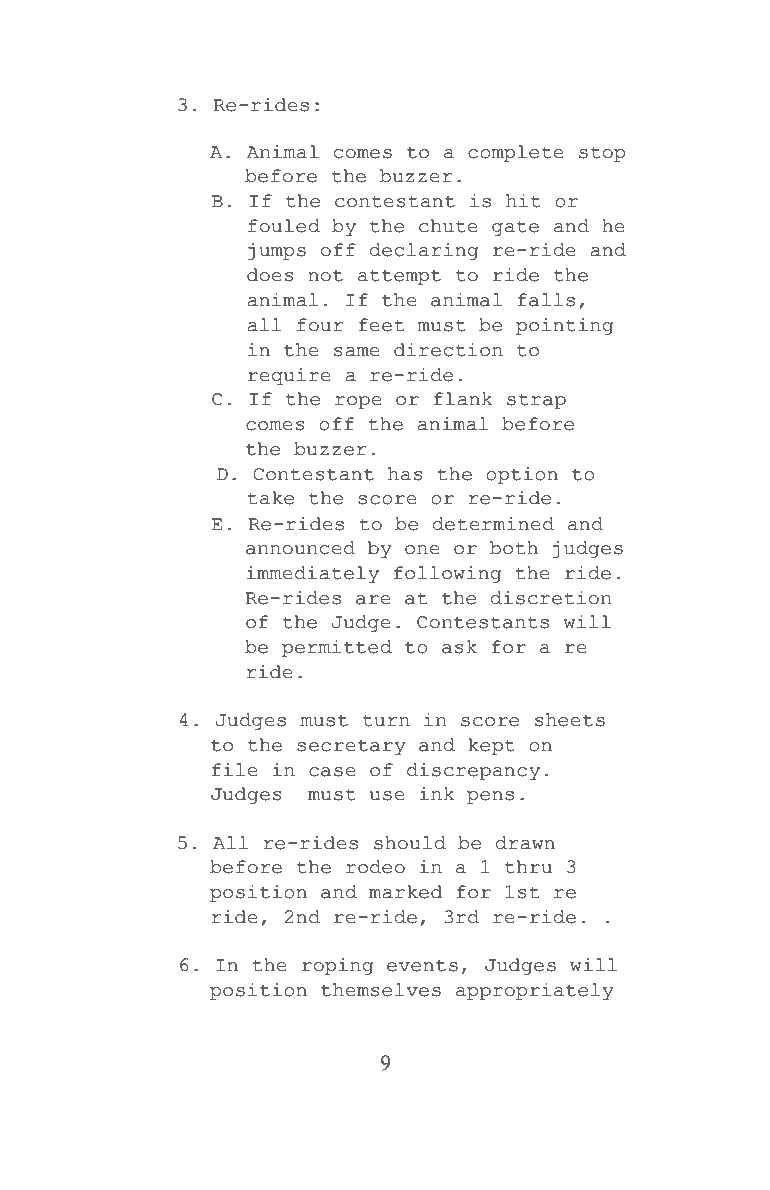 Image resolution: width=770 pixels, height=1190 pixels. Describe the element at coordinates (422, 550) in the screenshot. I see `one` at that location.
